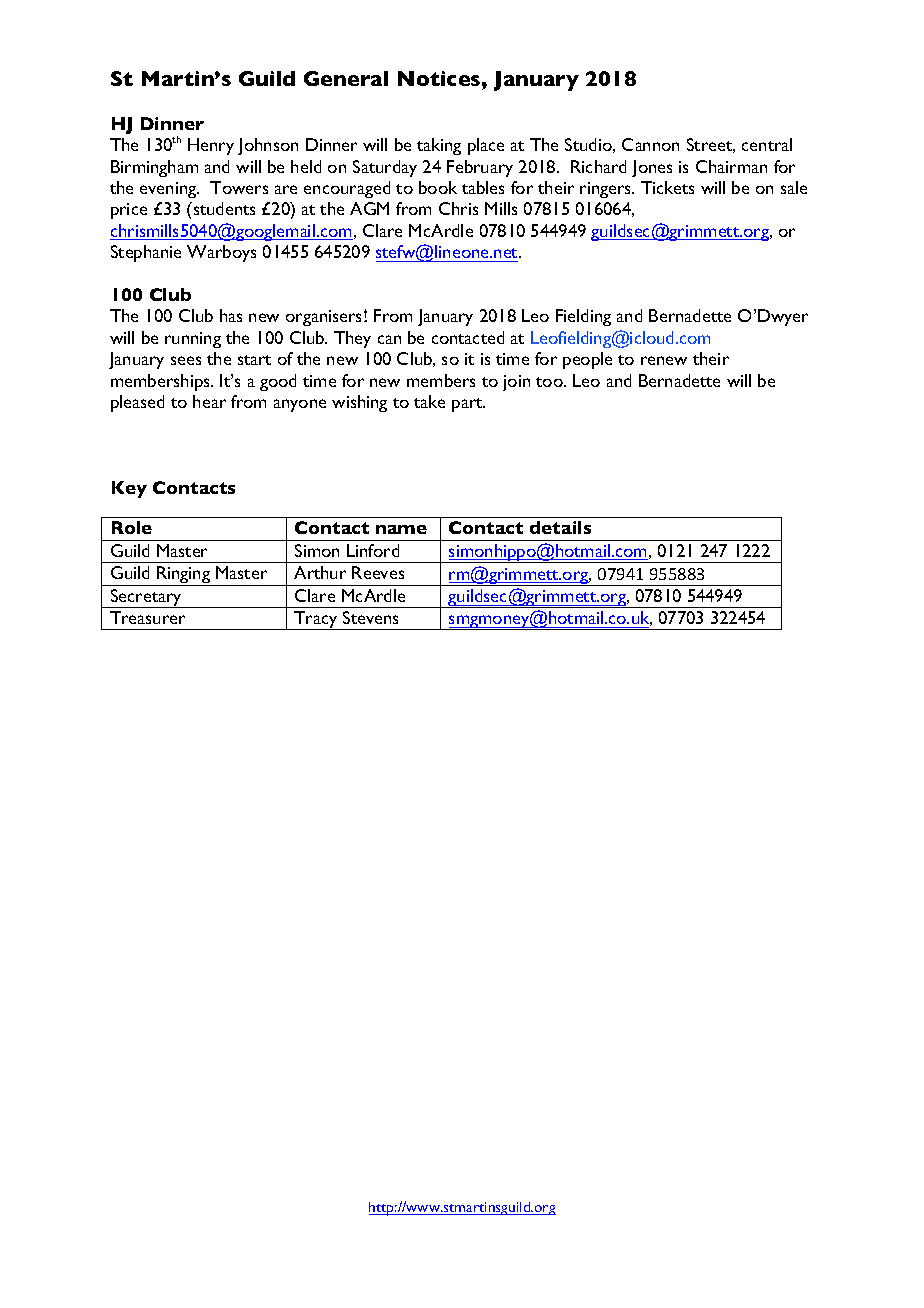 This document has width=924, height=1308. I want to click on AGM, so click(369, 208).
